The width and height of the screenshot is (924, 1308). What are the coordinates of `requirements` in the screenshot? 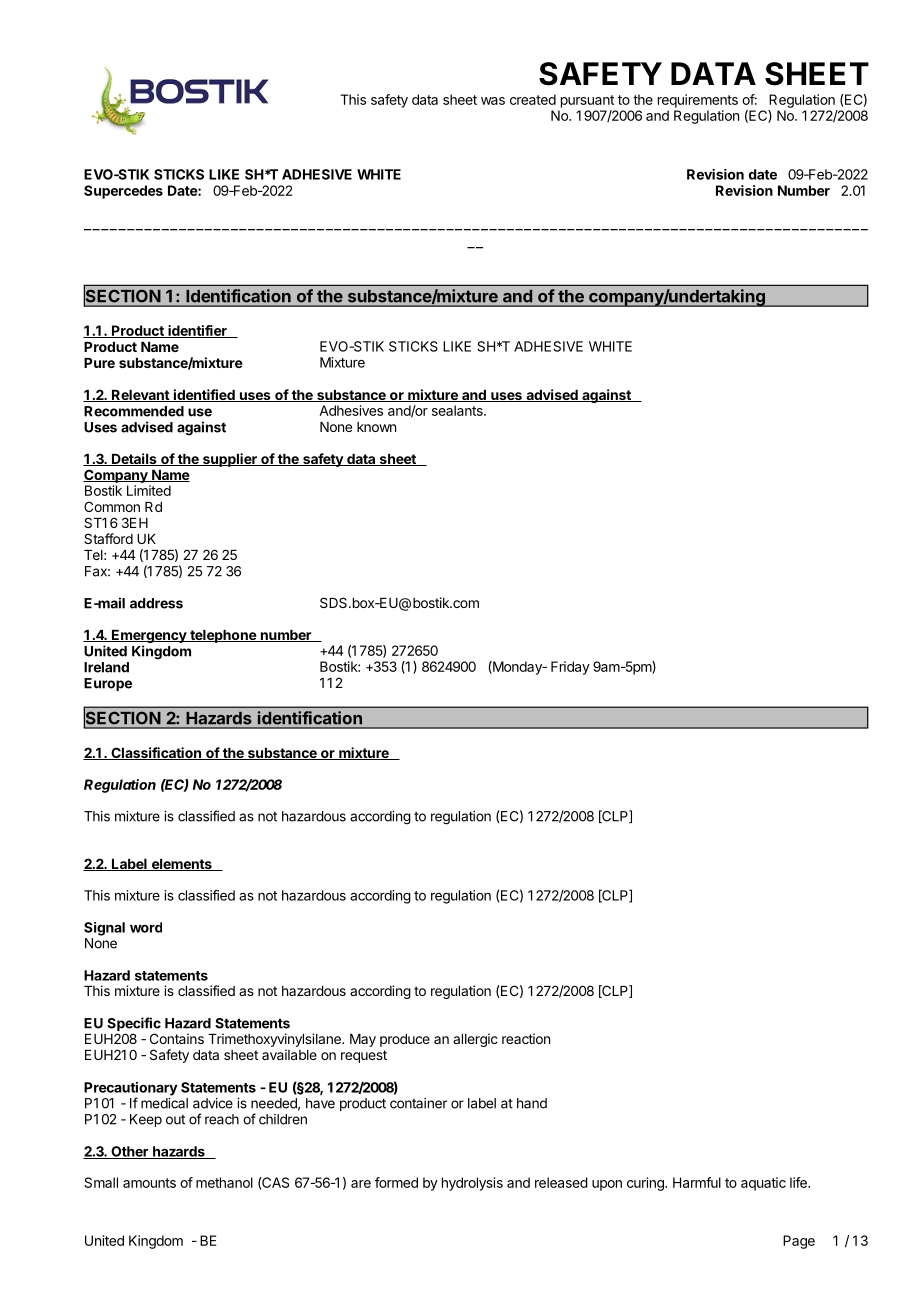 It's located at (698, 101).
